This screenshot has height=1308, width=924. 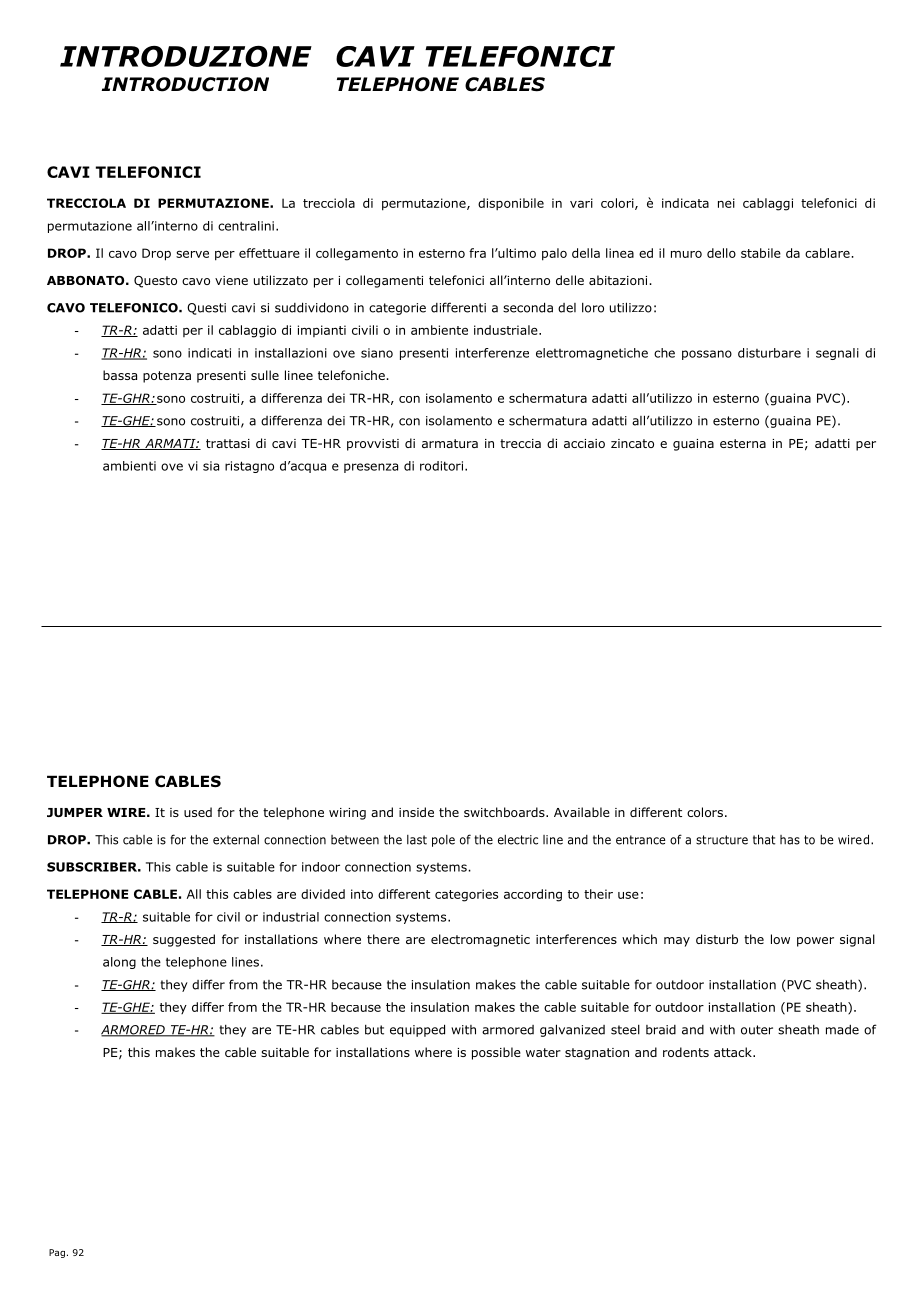 I want to click on suggested, so click(x=184, y=940).
